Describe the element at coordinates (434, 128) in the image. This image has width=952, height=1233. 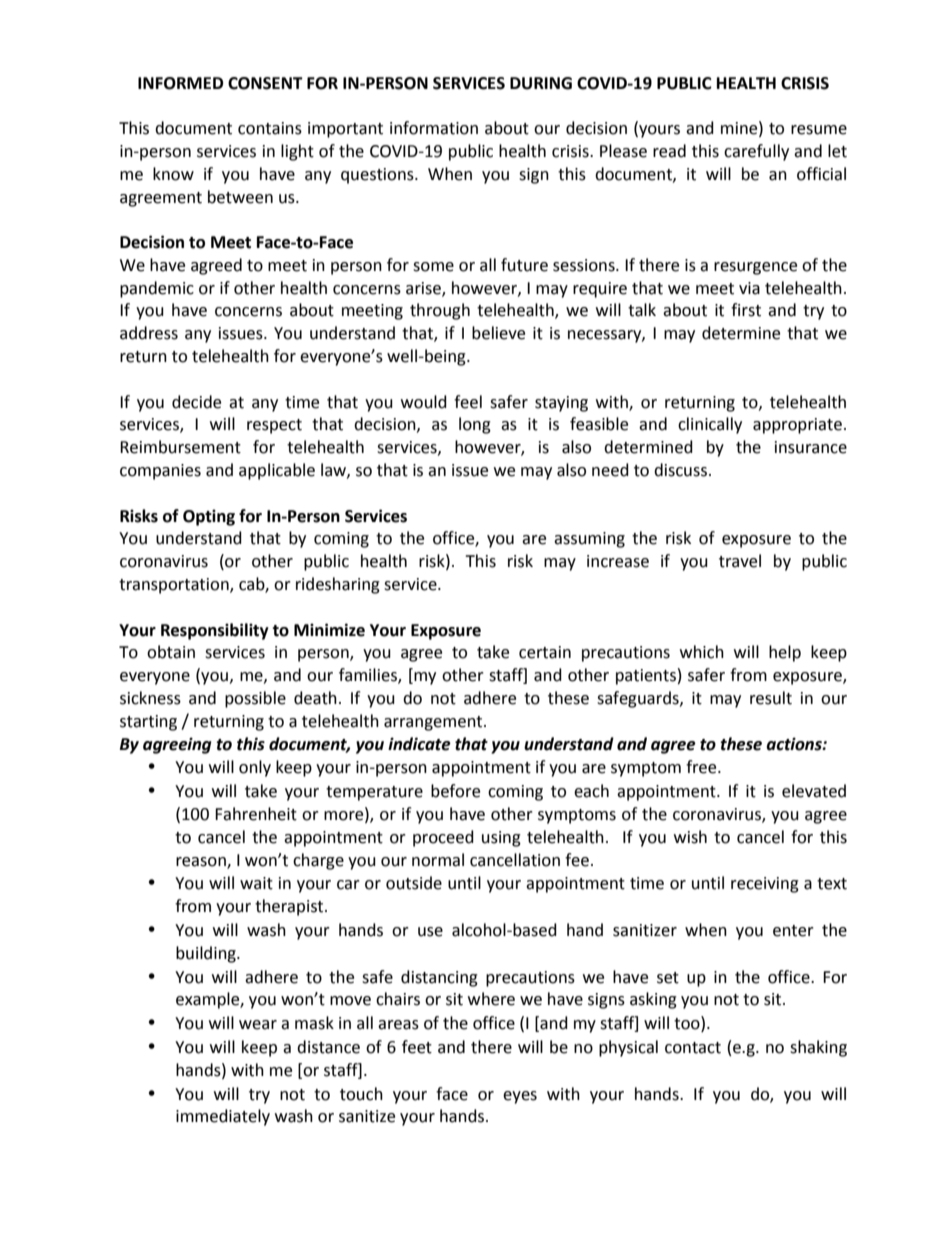
I see `information` at that location.
